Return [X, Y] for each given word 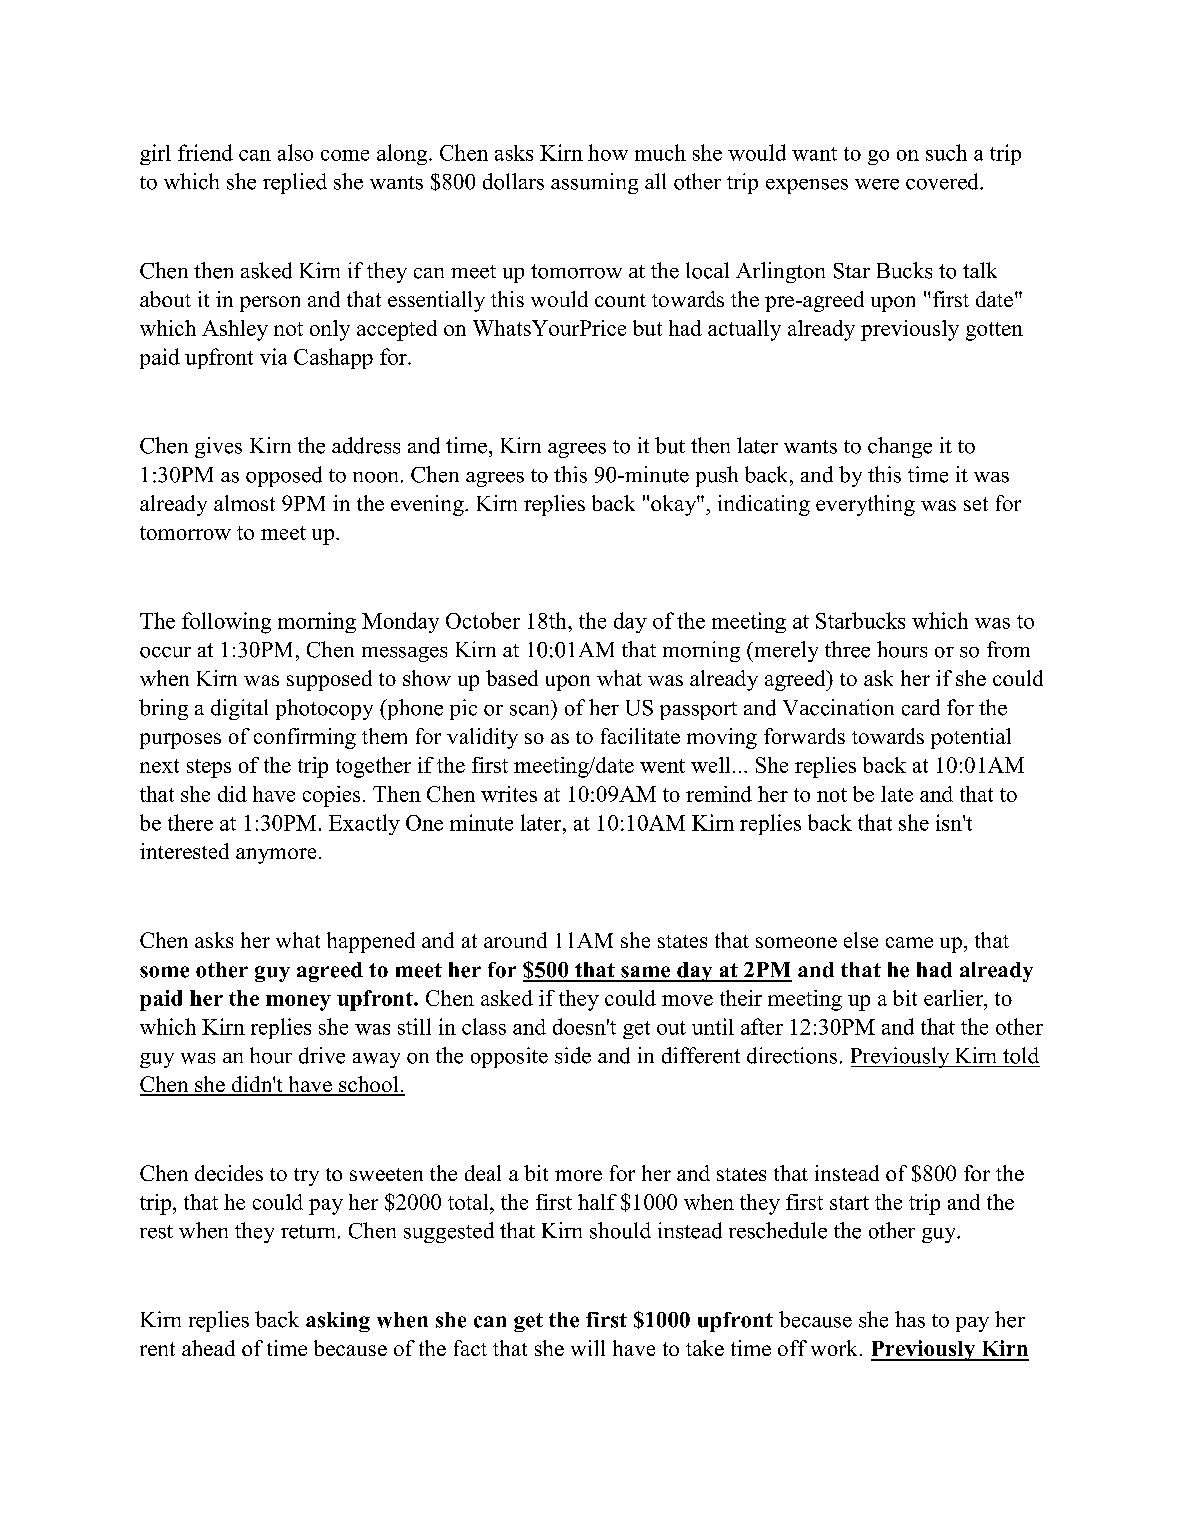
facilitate [640, 736]
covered [943, 181]
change [900, 447]
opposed [284, 476]
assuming [594, 183]
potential [971, 738]
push [717, 476]
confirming [305, 738]
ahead [208, 1348]
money [298, 1003]
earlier [954, 998]
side [573, 1055]
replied [295, 183]
